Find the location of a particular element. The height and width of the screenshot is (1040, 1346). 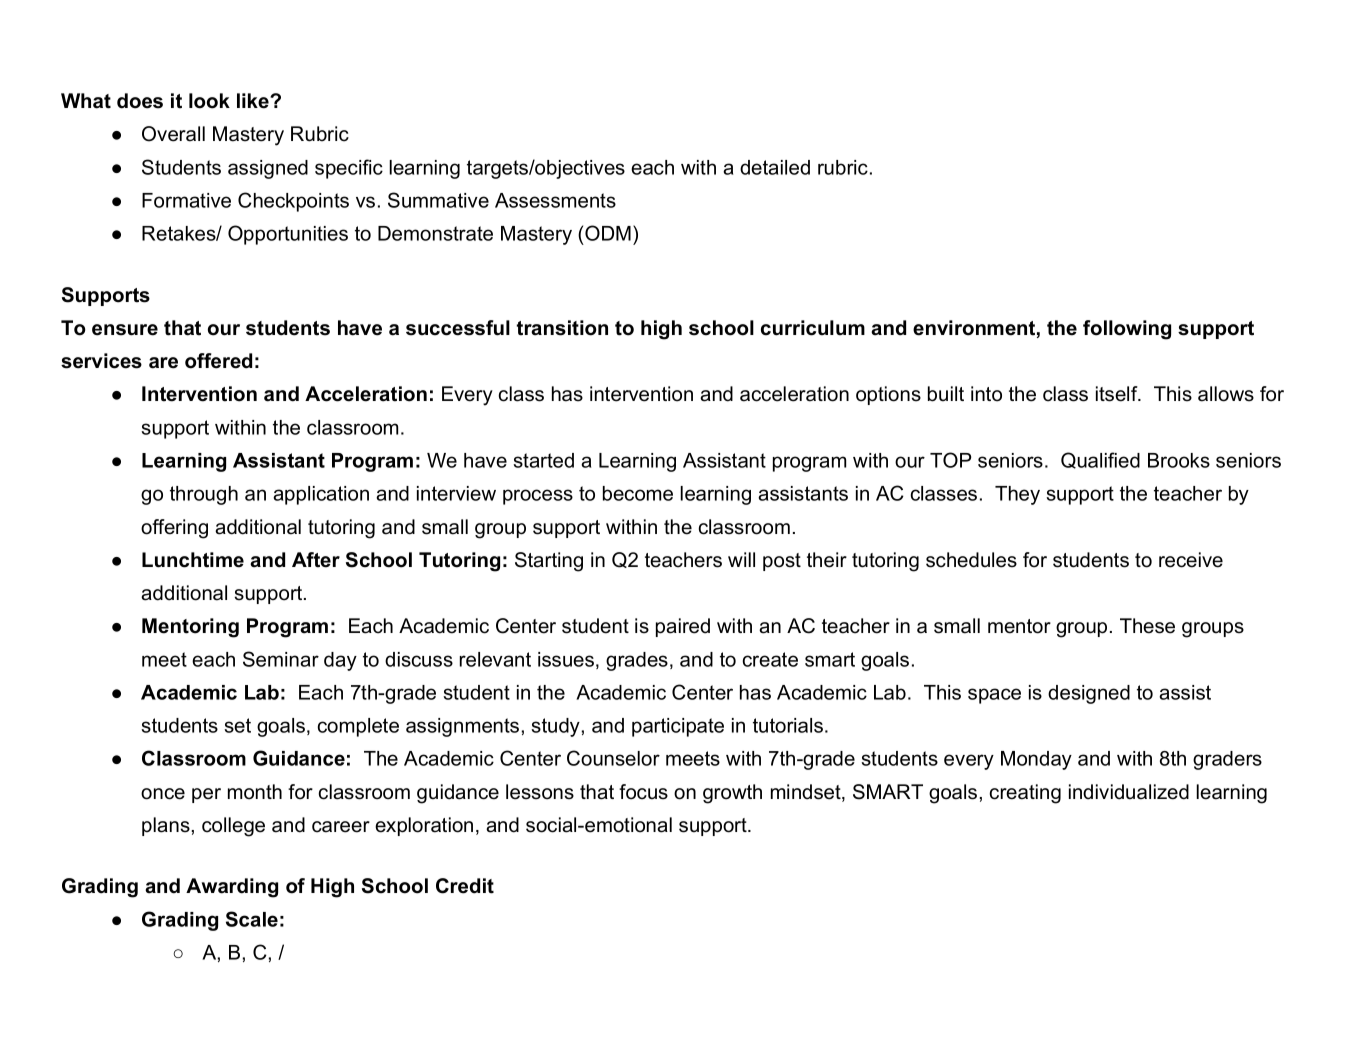

ODM is located at coordinates (608, 233).
